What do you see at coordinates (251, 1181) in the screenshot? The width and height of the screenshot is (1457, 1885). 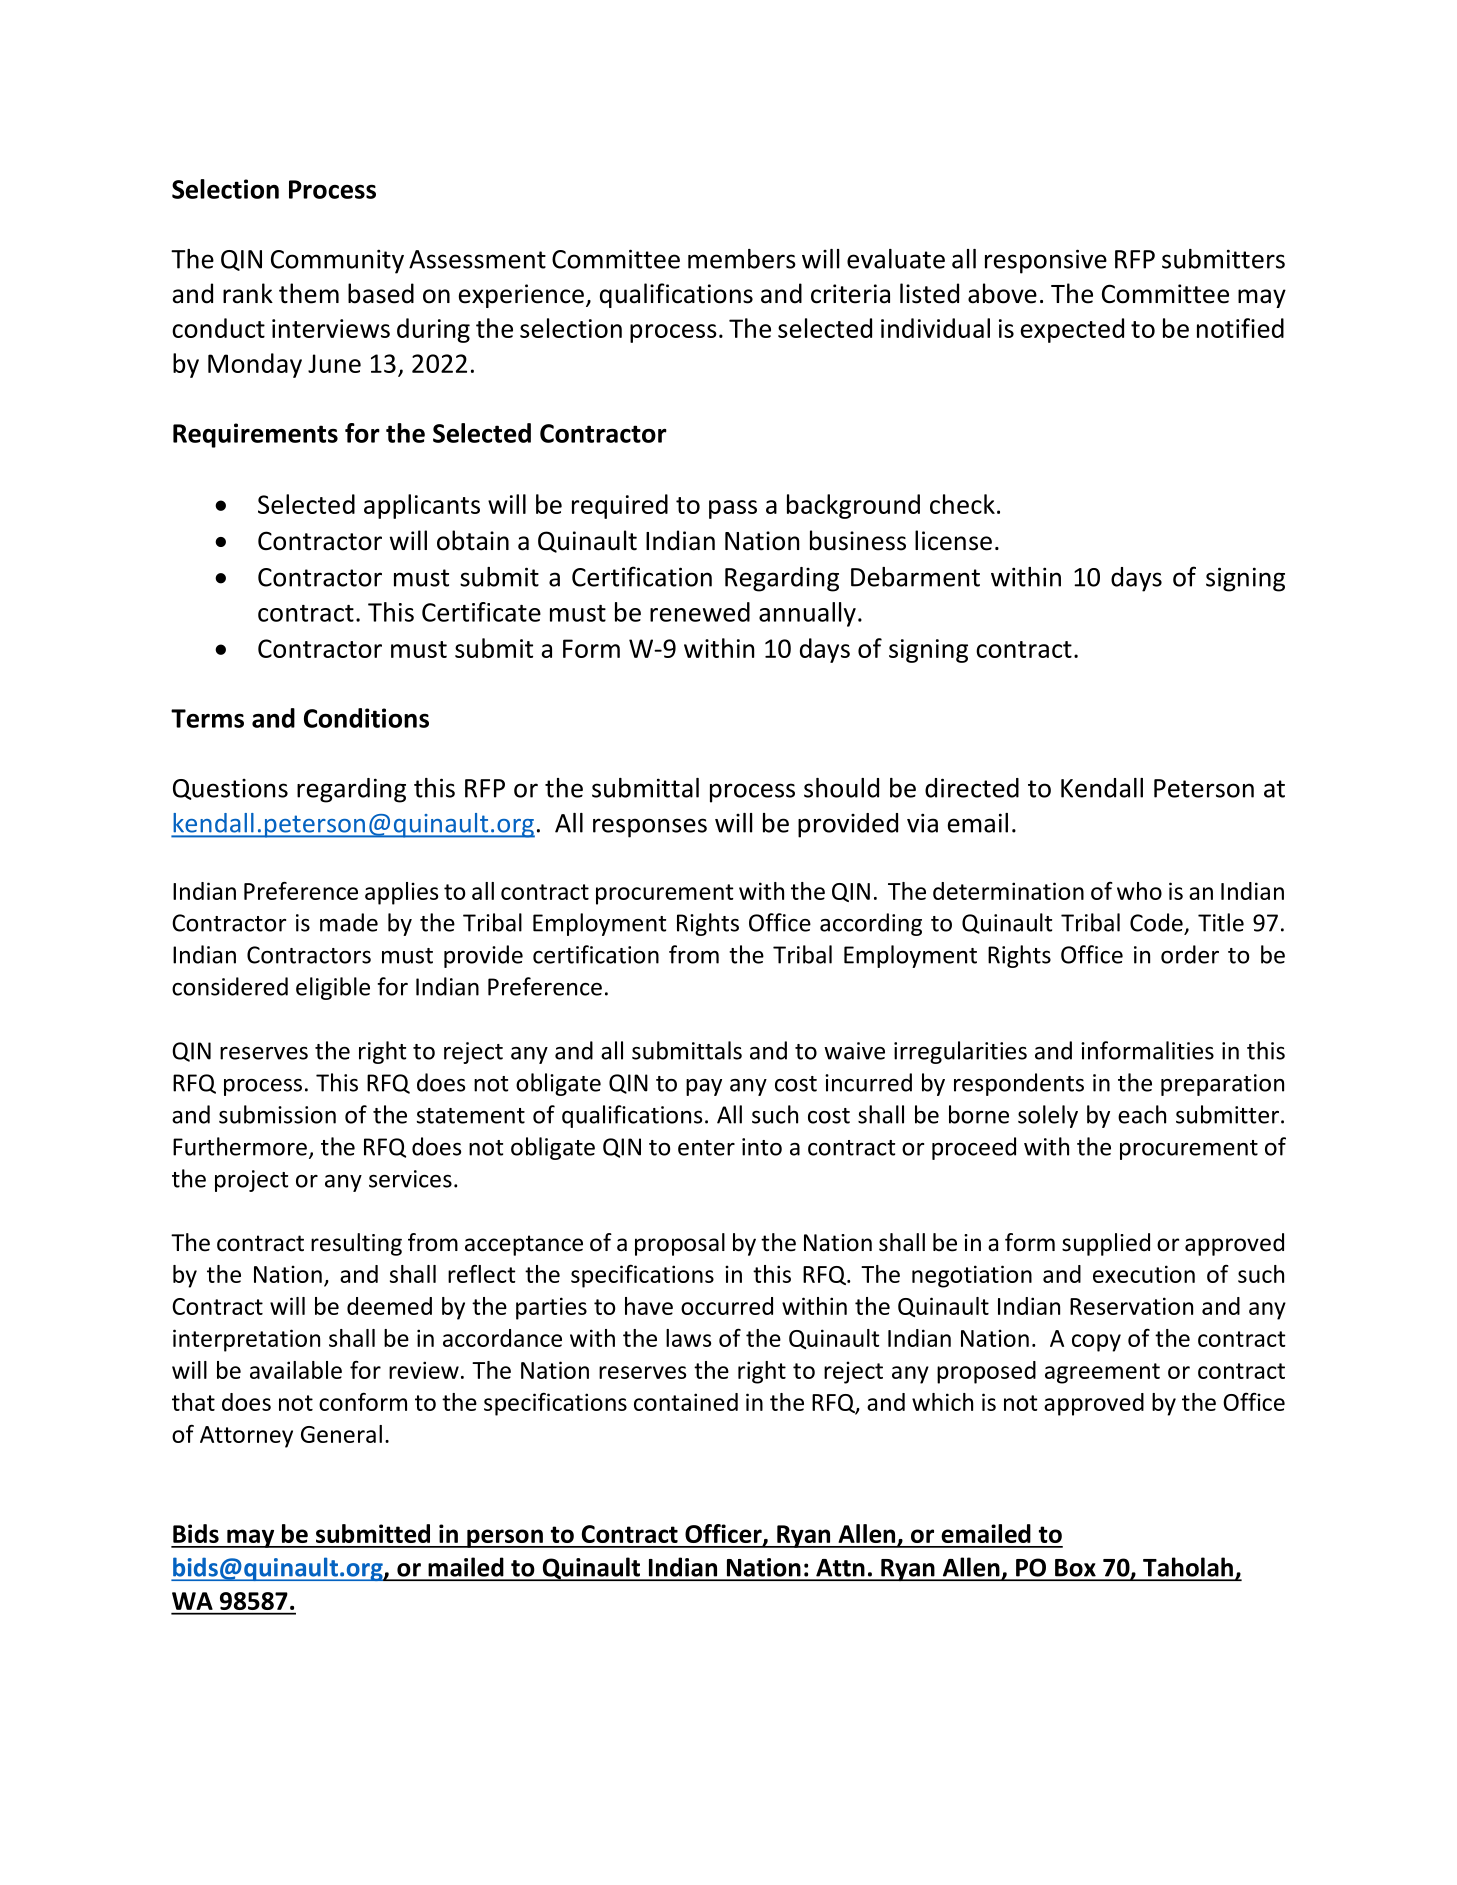 I see `project` at bounding box center [251, 1181].
